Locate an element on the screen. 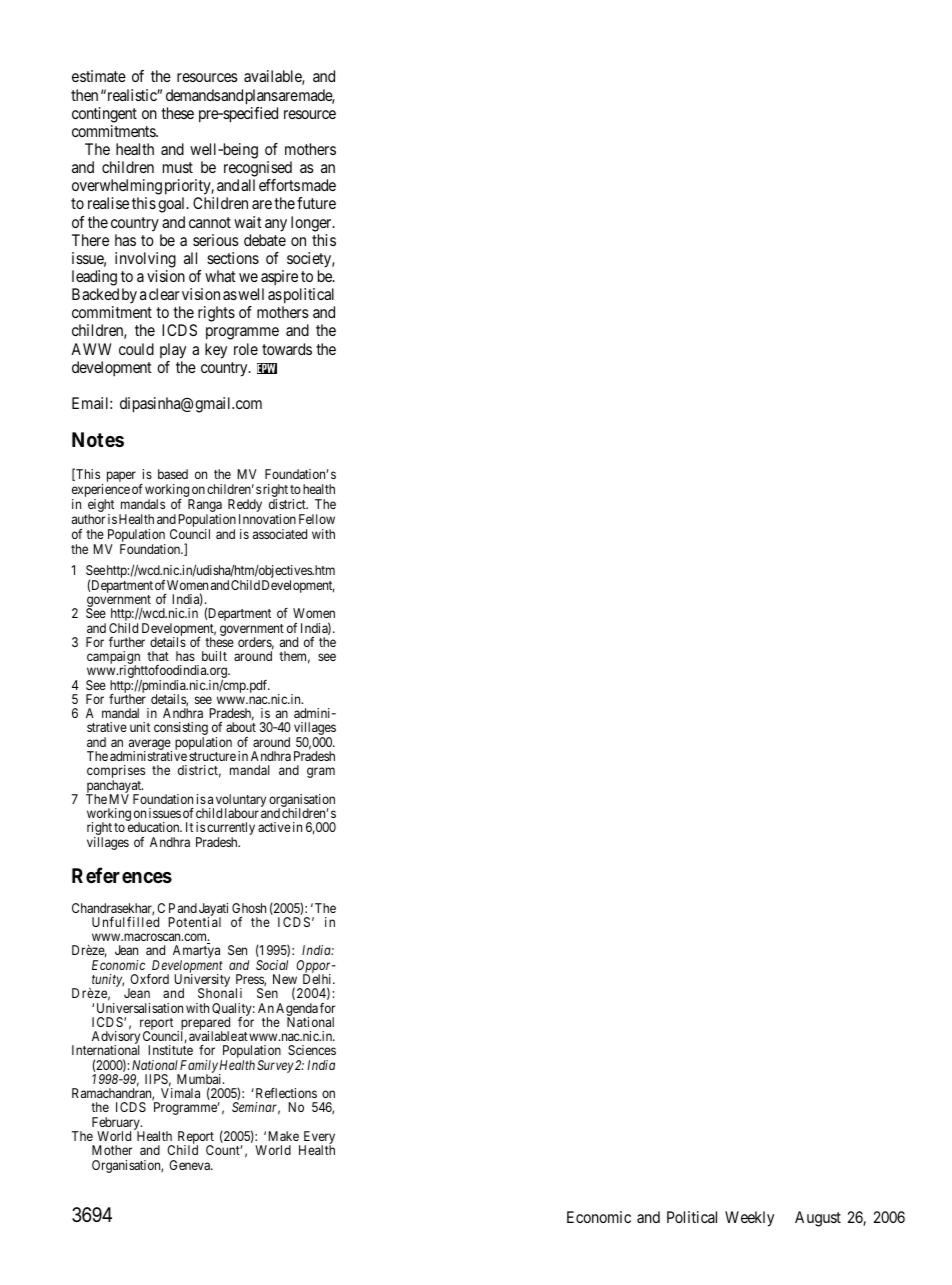 This screenshot has height=1285, width=952. demands is located at coordinates (193, 95).
